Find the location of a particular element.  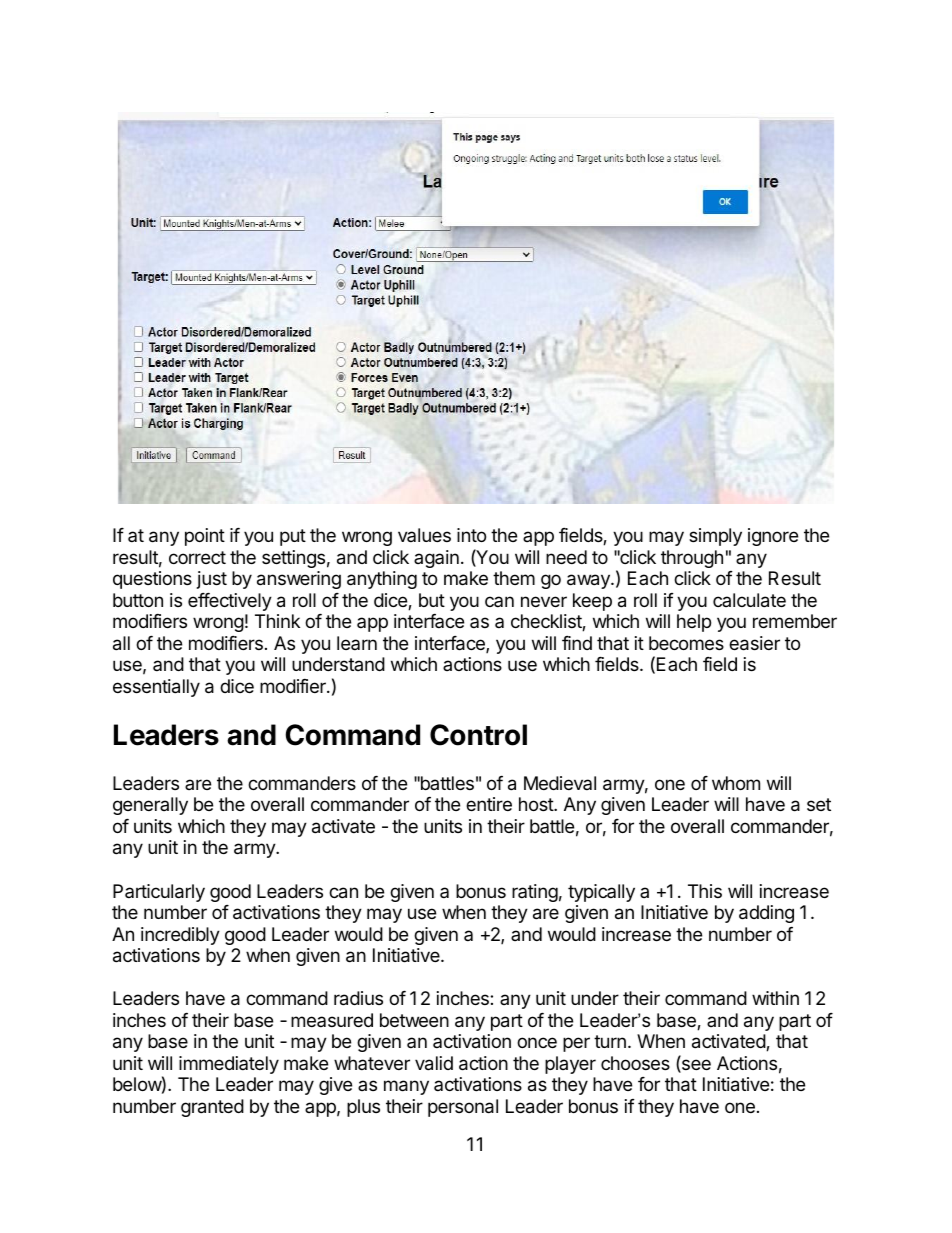

granted is located at coordinates (212, 1108).
